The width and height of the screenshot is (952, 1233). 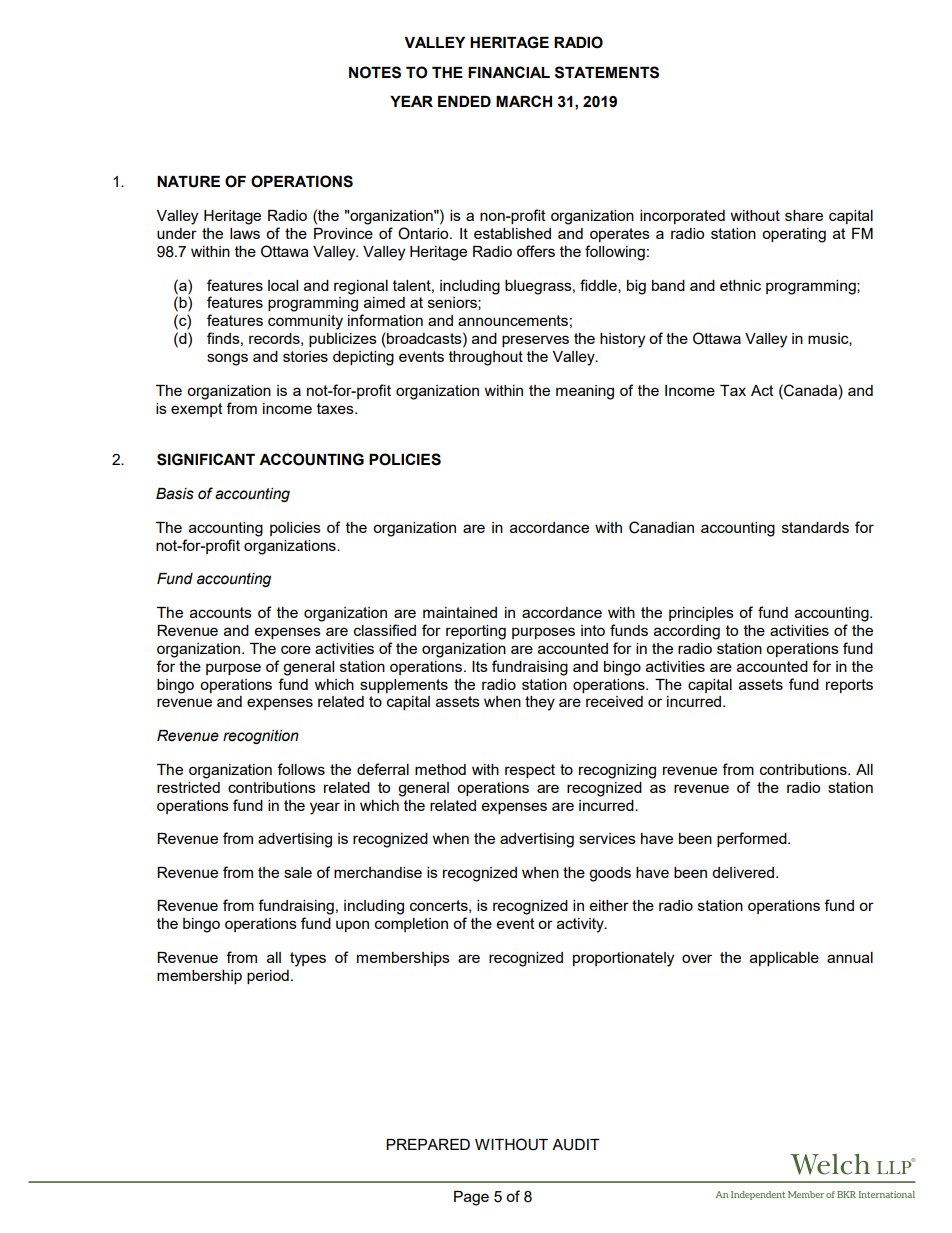 What do you see at coordinates (428, 1144) in the screenshot?
I see `PREPARED` at bounding box center [428, 1144].
